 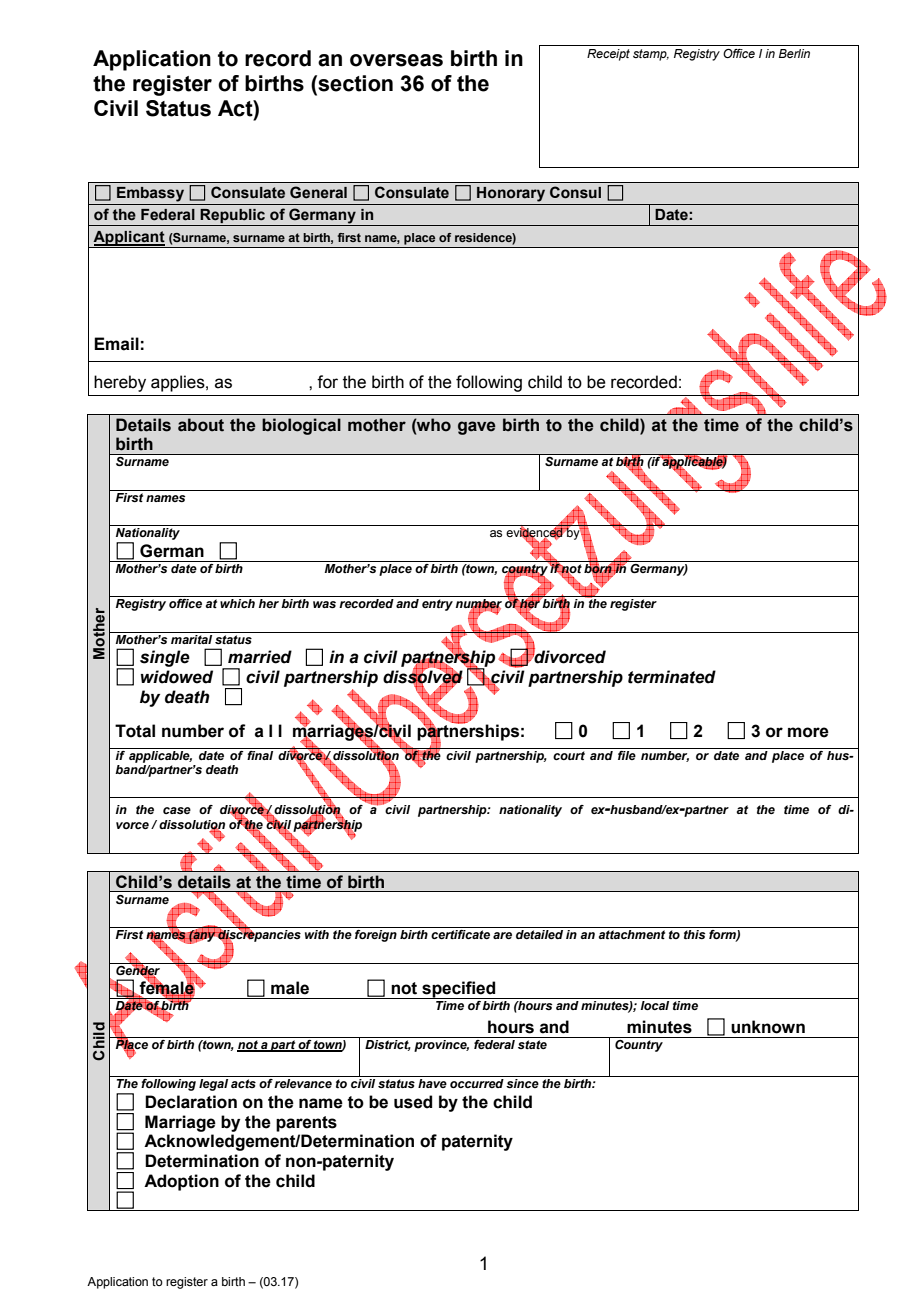 What do you see at coordinates (396, 60) in the screenshot?
I see `overseas` at bounding box center [396, 60].
